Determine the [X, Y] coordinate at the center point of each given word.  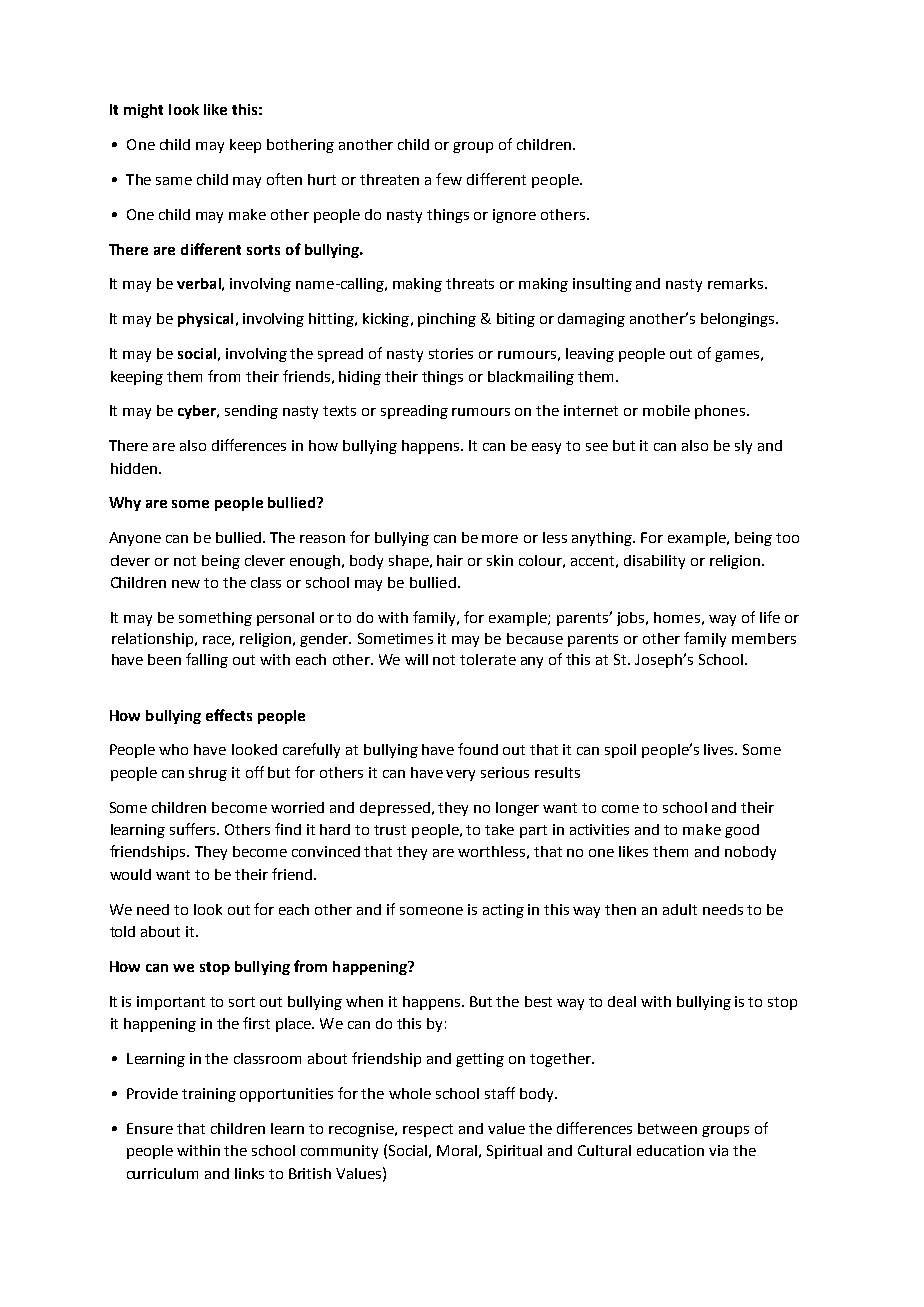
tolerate [488, 659]
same [174, 181]
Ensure [150, 1128]
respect [428, 1130]
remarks [737, 283]
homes [677, 617]
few [449, 179]
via [718, 1150]
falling [207, 660]
